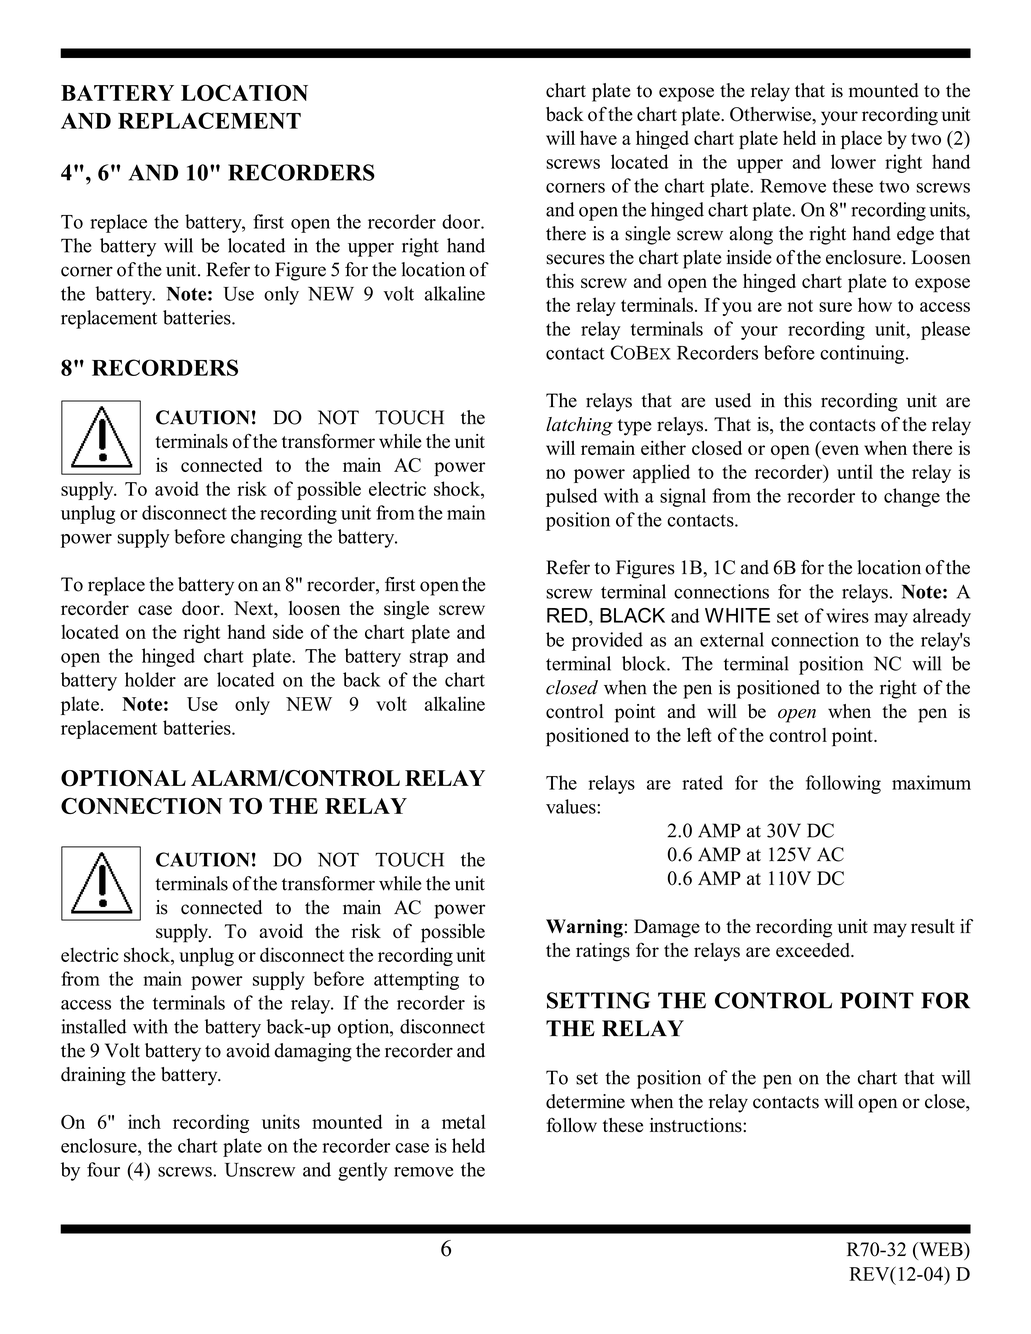 The height and width of the screenshot is (1334, 1031). I want to click on holder, so click(150, 679).
